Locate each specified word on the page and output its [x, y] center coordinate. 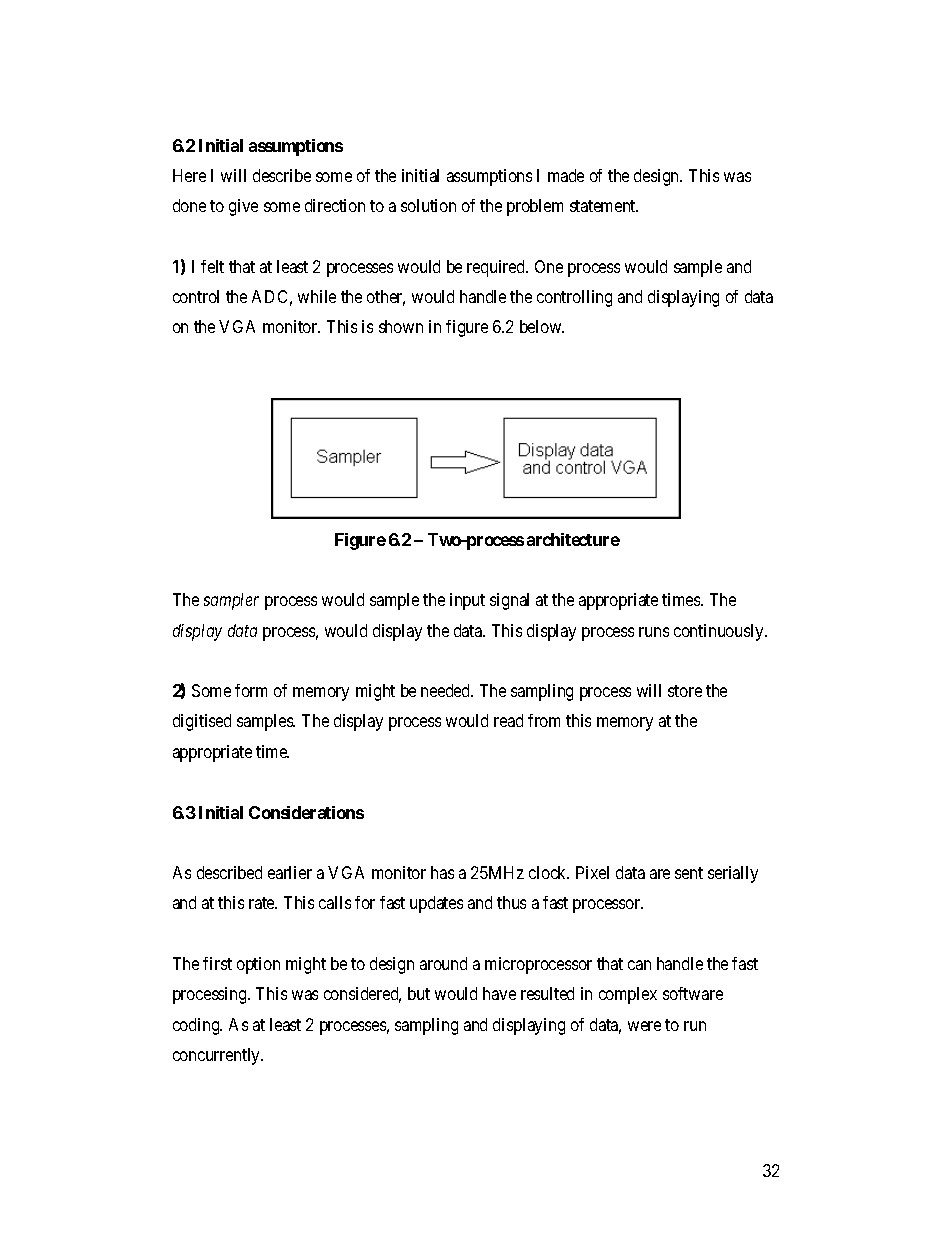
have [499, 993]
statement [604, 206]
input [467, 601]
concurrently [218, 1056]
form [251, 690]
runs [654, 632]
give [243, 207]
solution [428, 205]
